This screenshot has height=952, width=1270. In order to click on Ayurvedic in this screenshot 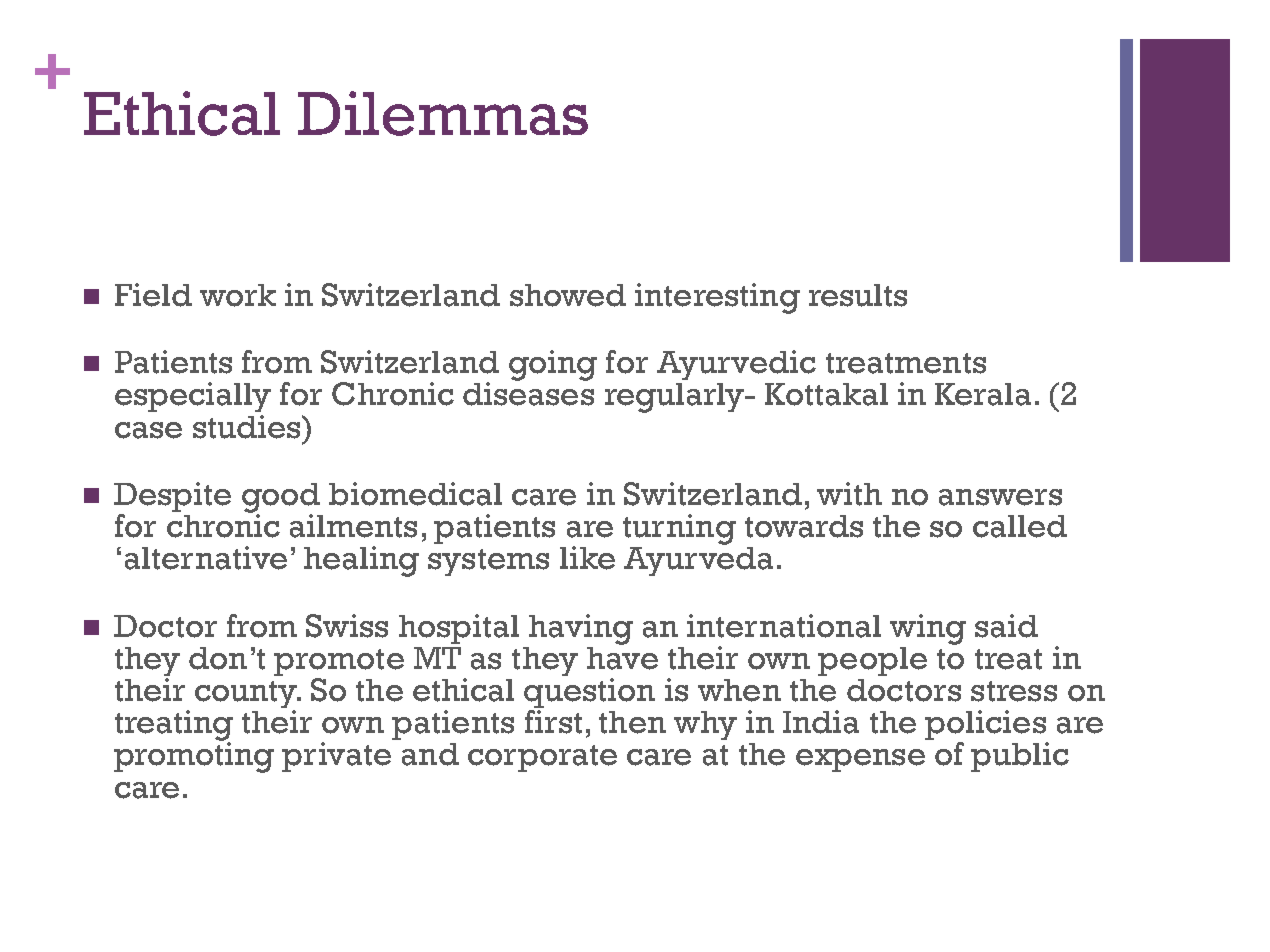, I will do `click(736, 365)`.
